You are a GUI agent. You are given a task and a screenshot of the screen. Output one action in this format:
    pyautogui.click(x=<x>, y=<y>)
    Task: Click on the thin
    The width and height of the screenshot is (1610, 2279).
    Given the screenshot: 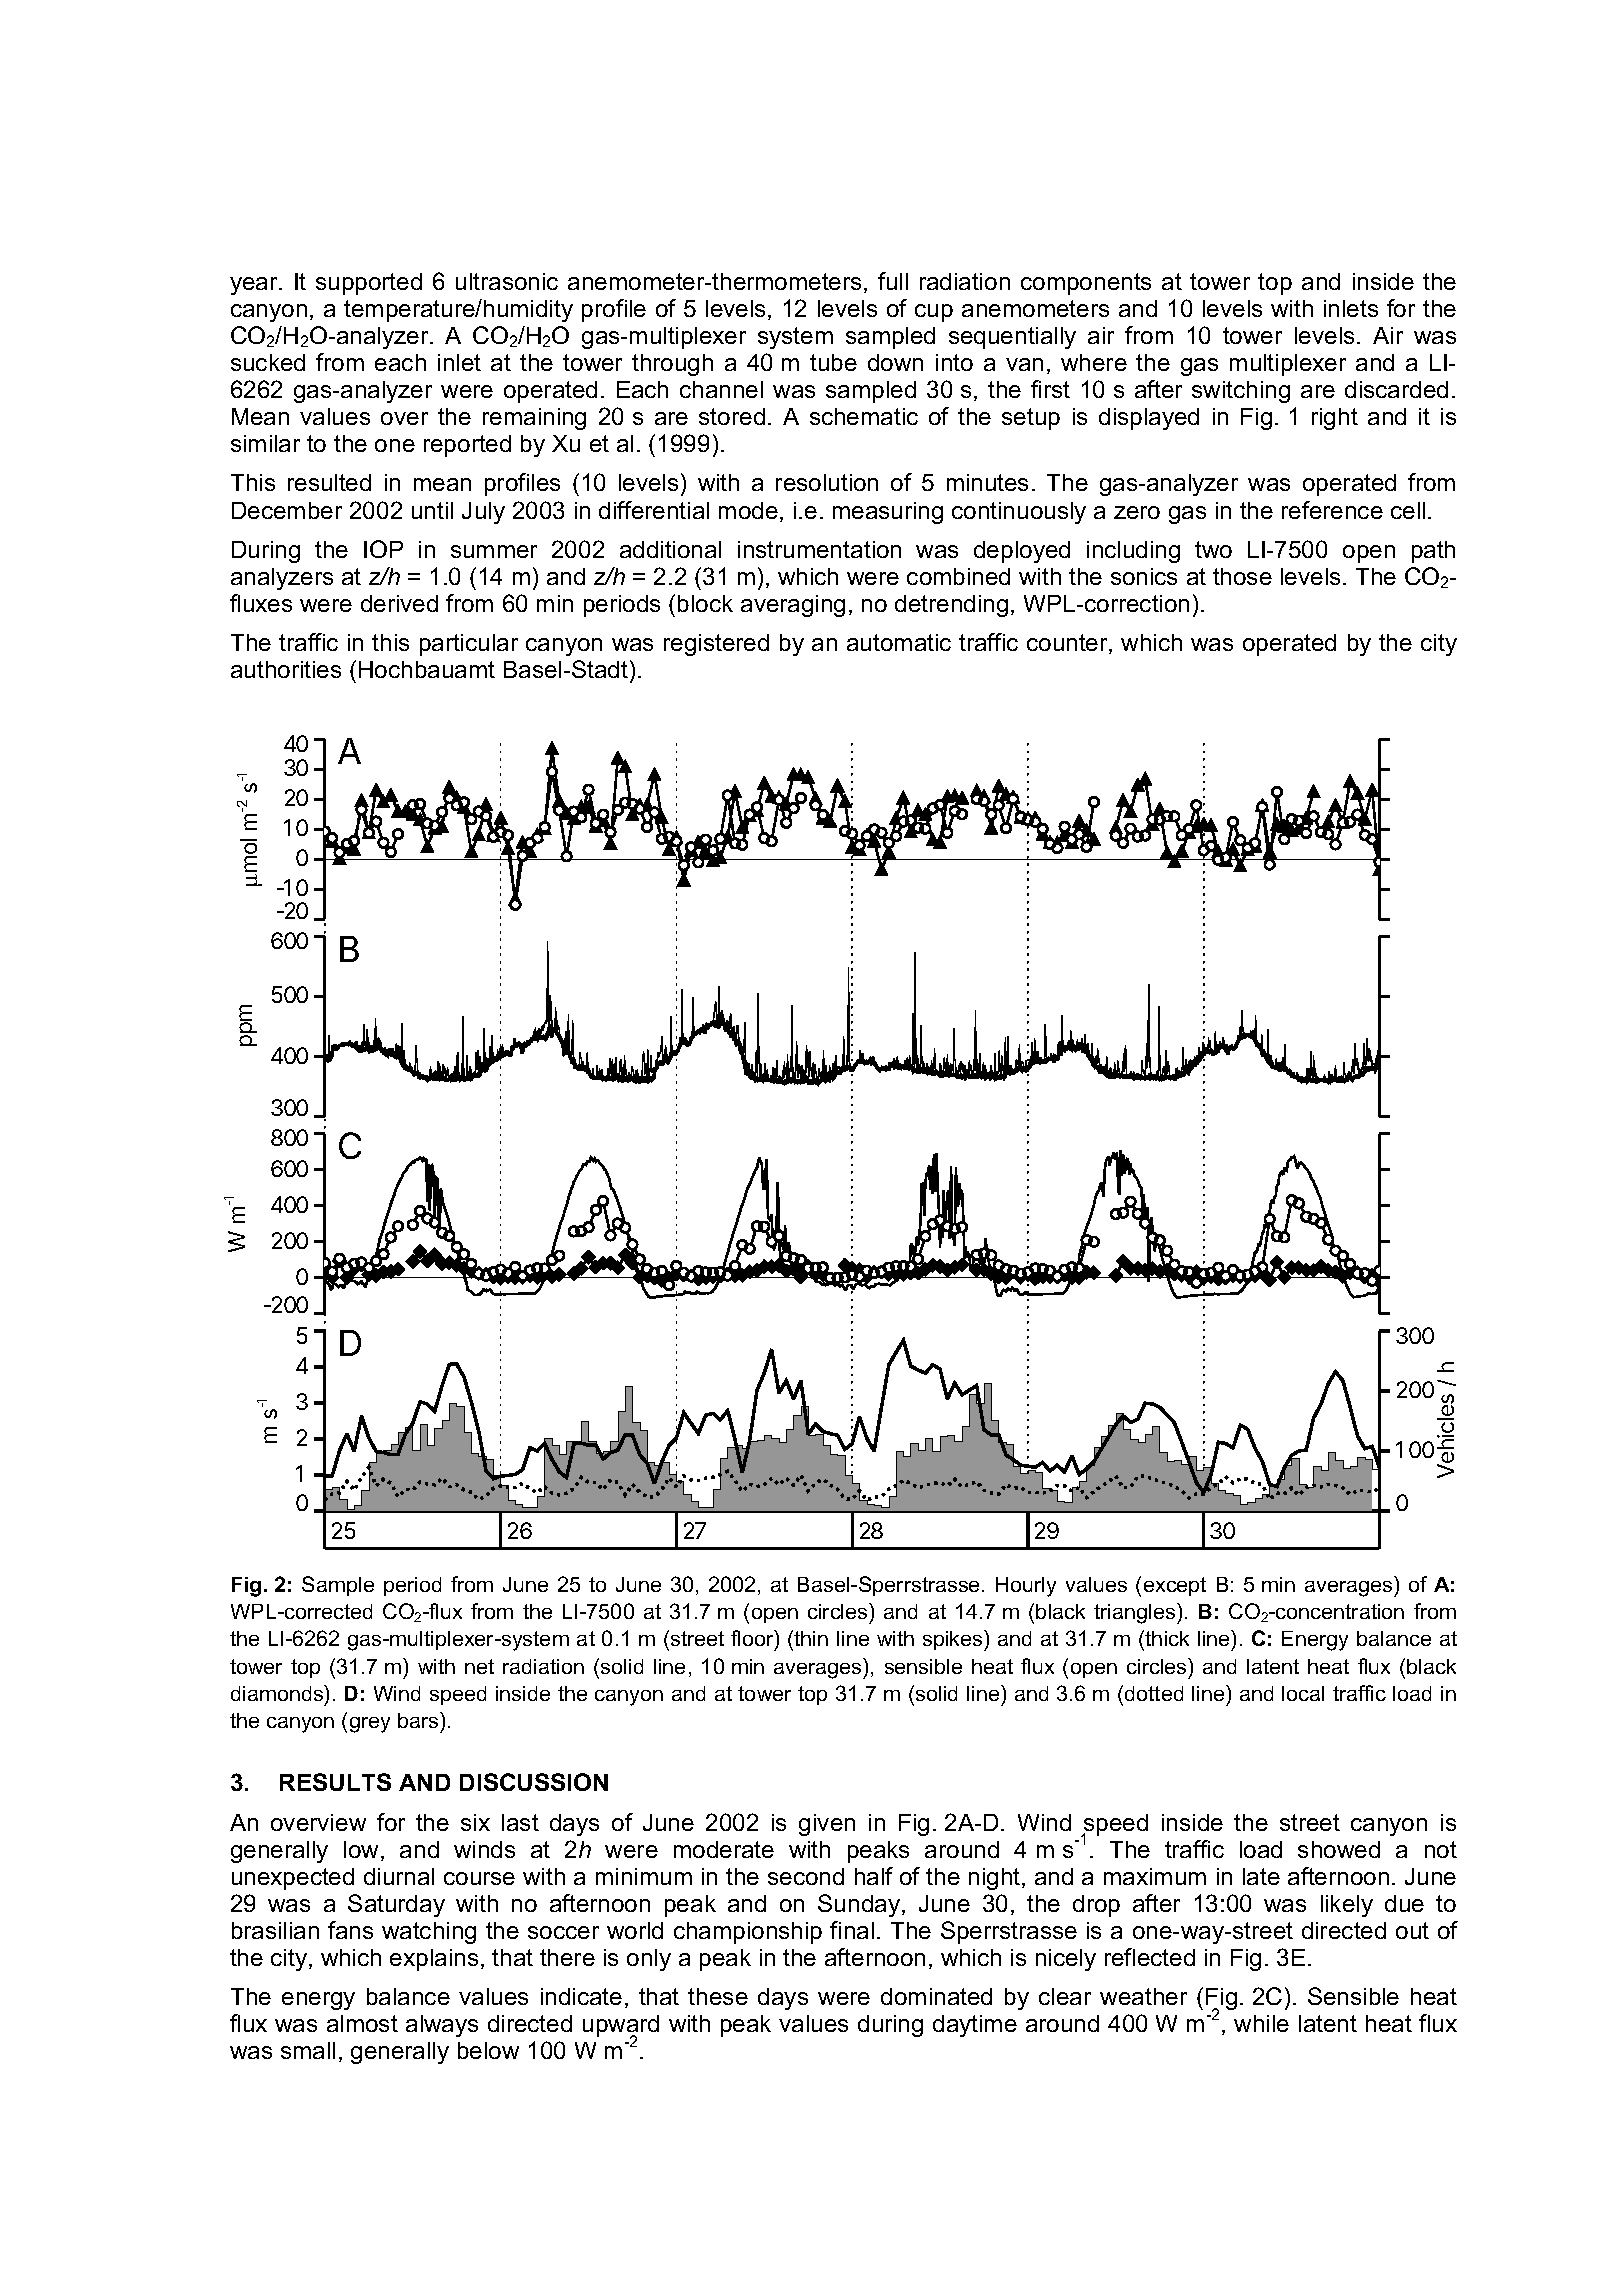 What is the action you would take?
    pyautogui.click(x=811, y=1638)
